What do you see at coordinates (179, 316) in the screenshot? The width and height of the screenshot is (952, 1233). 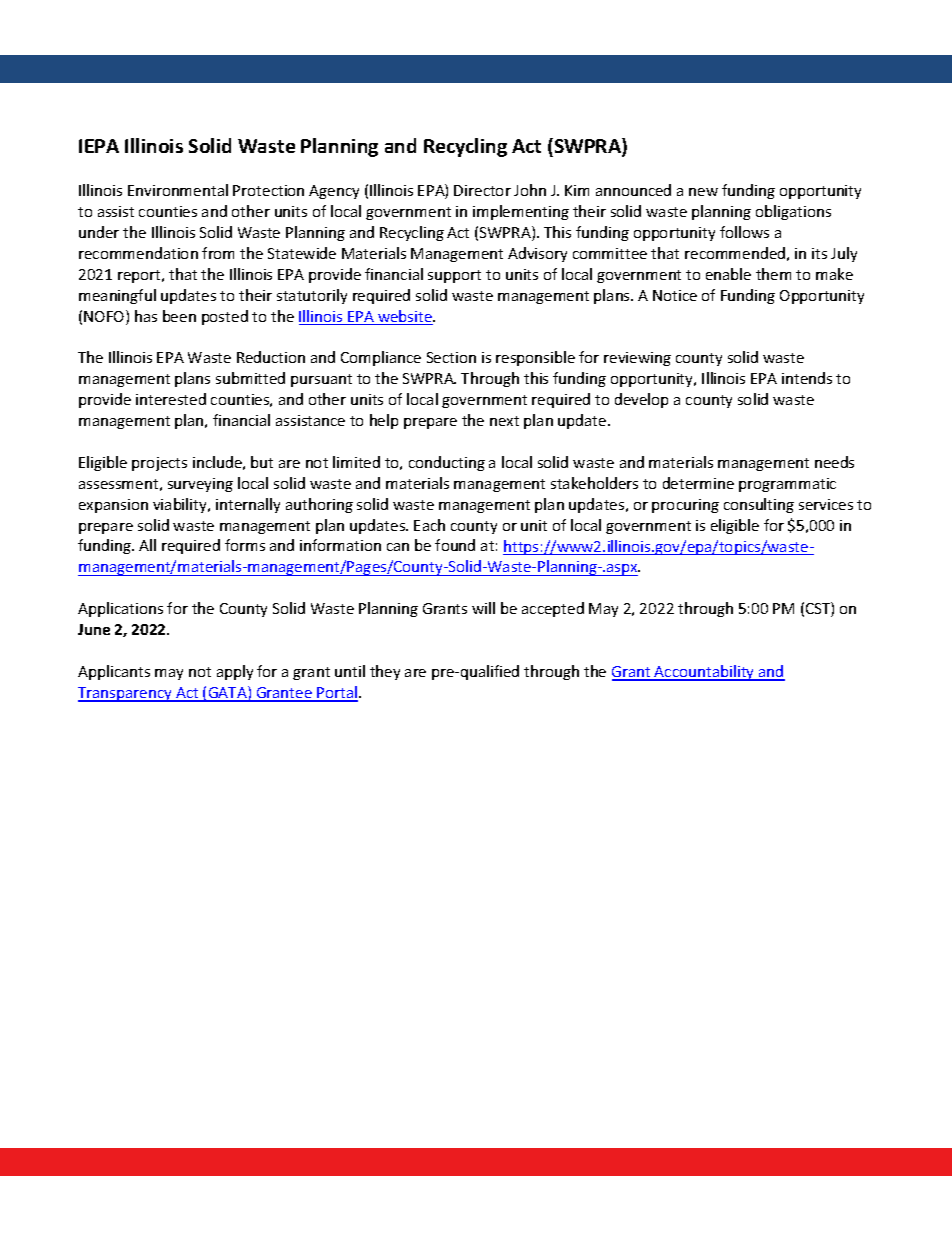 I see `been` at bounding box center [179, 316].
